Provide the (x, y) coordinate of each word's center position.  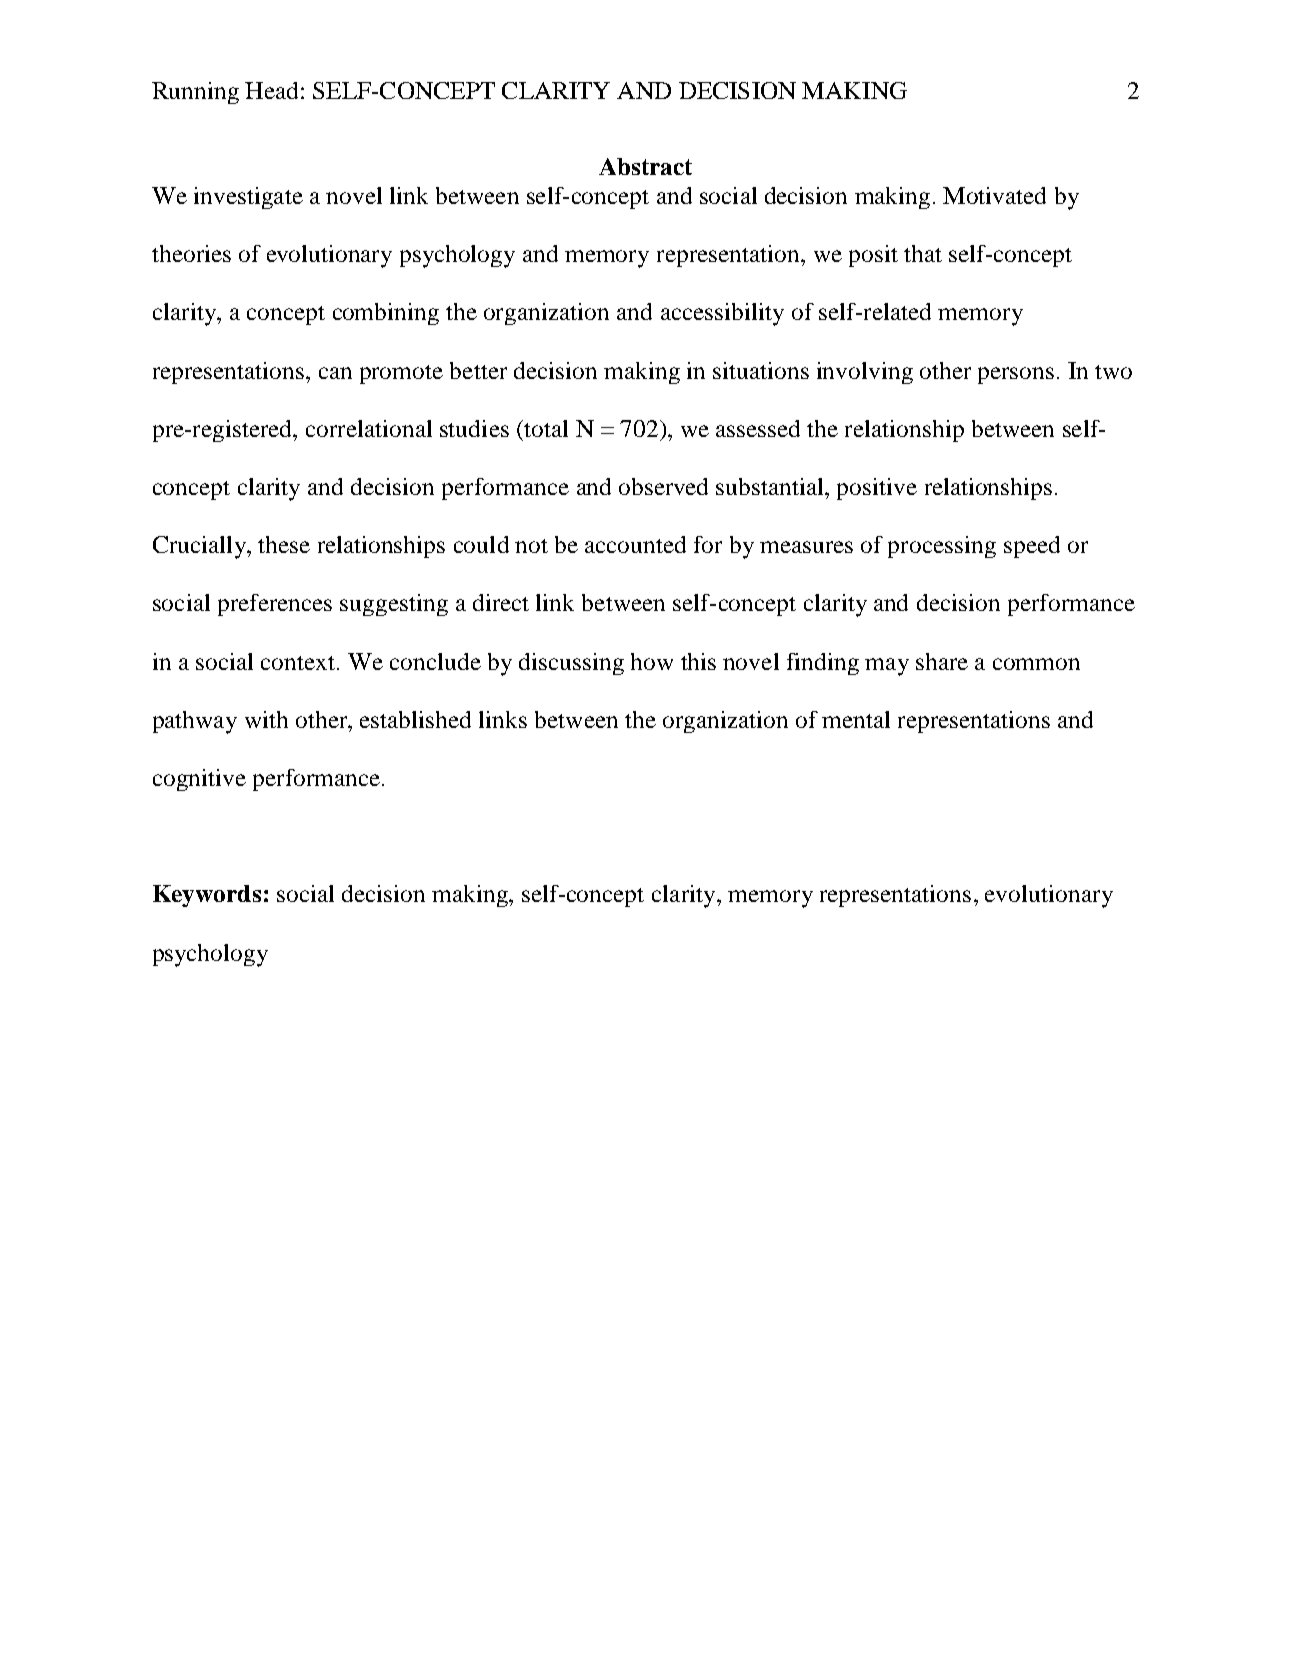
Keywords (207, 896)
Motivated (994, 195)
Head (271, 90)
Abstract (645, 166)
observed (663, 486)
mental (856, 719)
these (284, 544)
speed (1032, 547)
